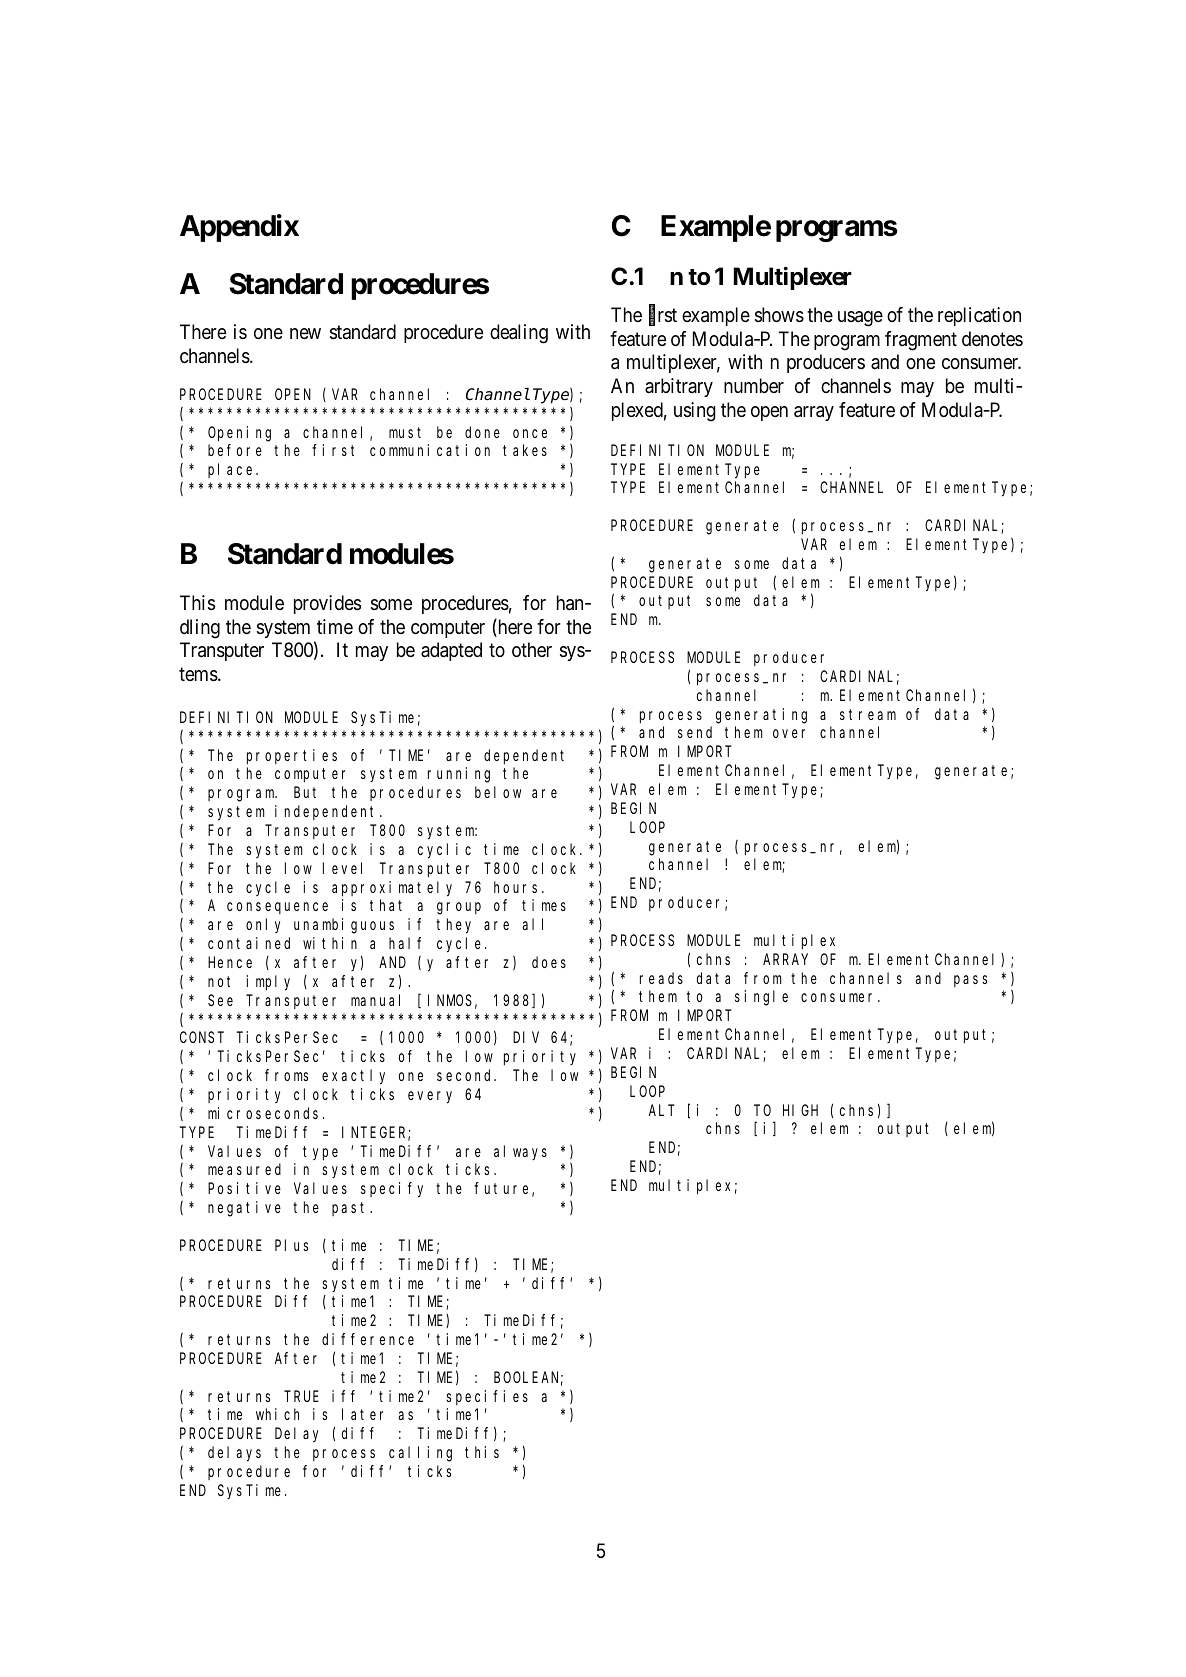 The height and width of the screenshot is (1677, 1186). I want to click on reads, so click(661, 978).
